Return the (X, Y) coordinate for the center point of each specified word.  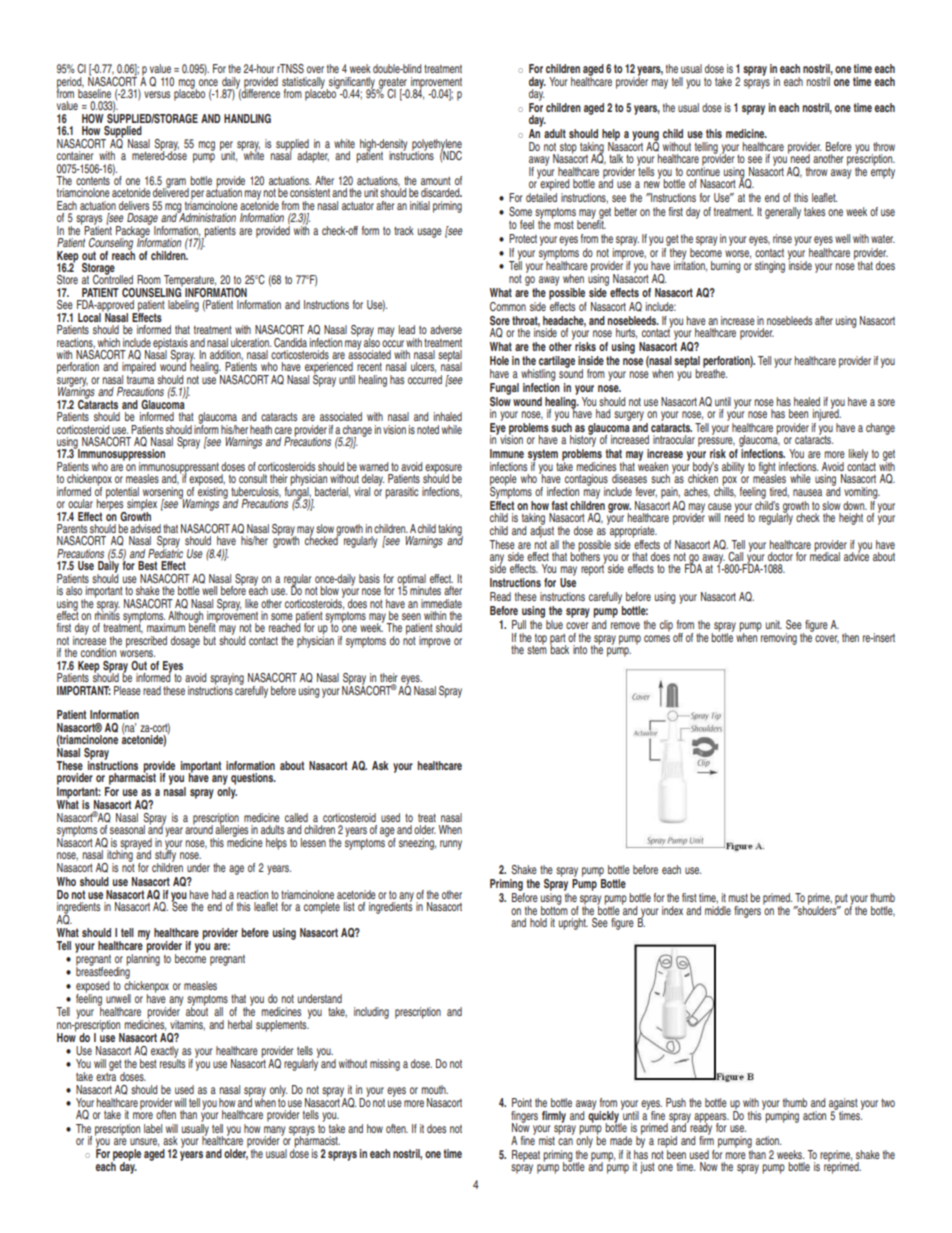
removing (779, 639)
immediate (441, 603)
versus (157, 94)
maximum (166, 627)
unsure (144, 1142)
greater (393, 84)
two (888, 1102)
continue (703, 170)
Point (522, 1102)
